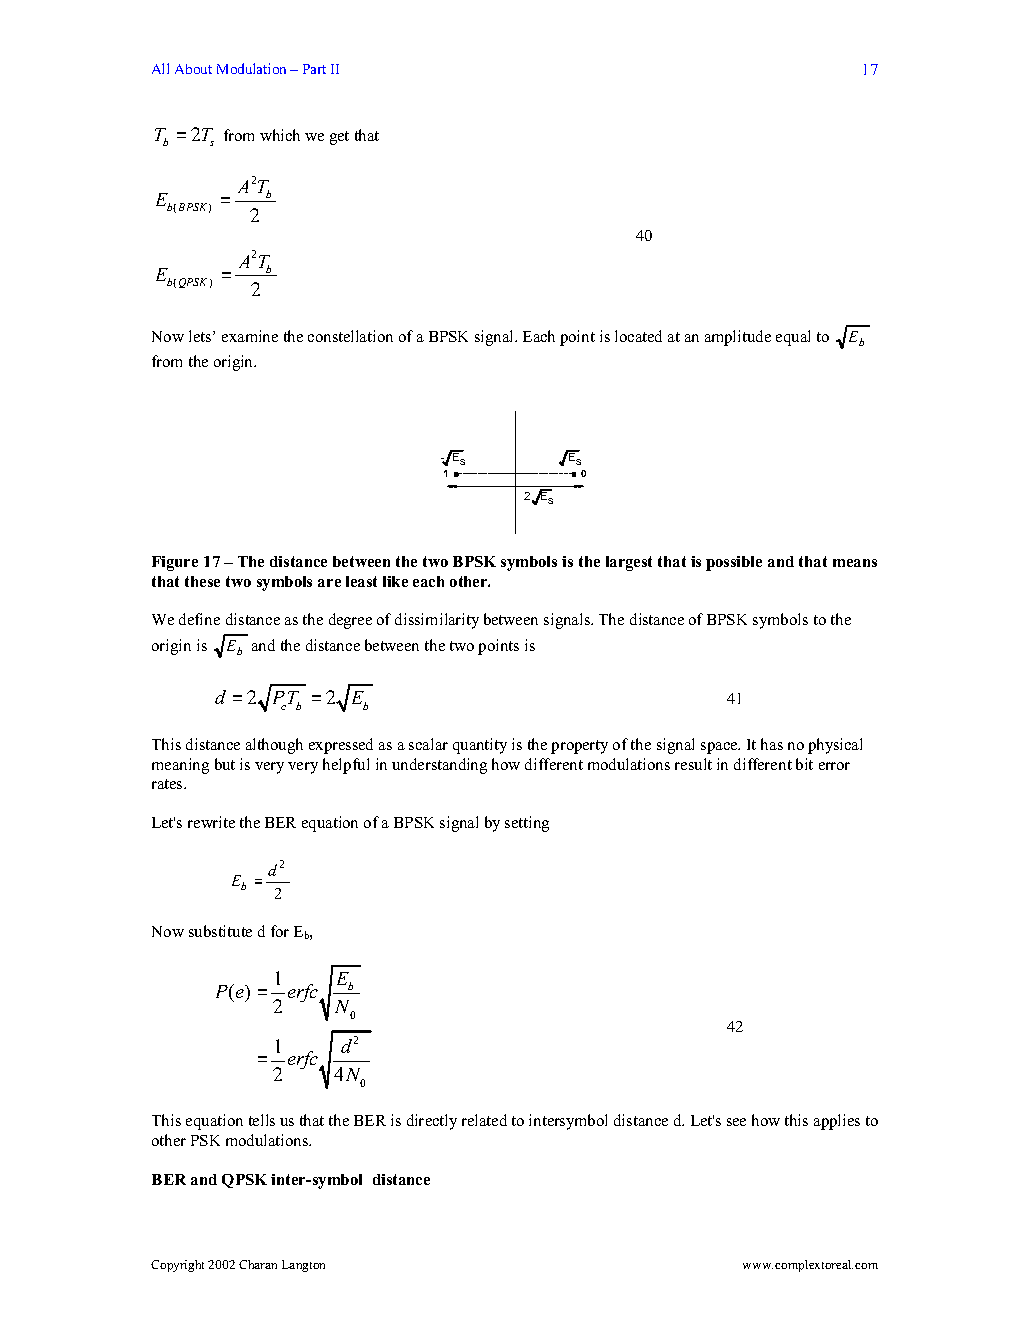 The height and width of the image is (1333, 1030). I want to click on substitute, so click(220, 931).
